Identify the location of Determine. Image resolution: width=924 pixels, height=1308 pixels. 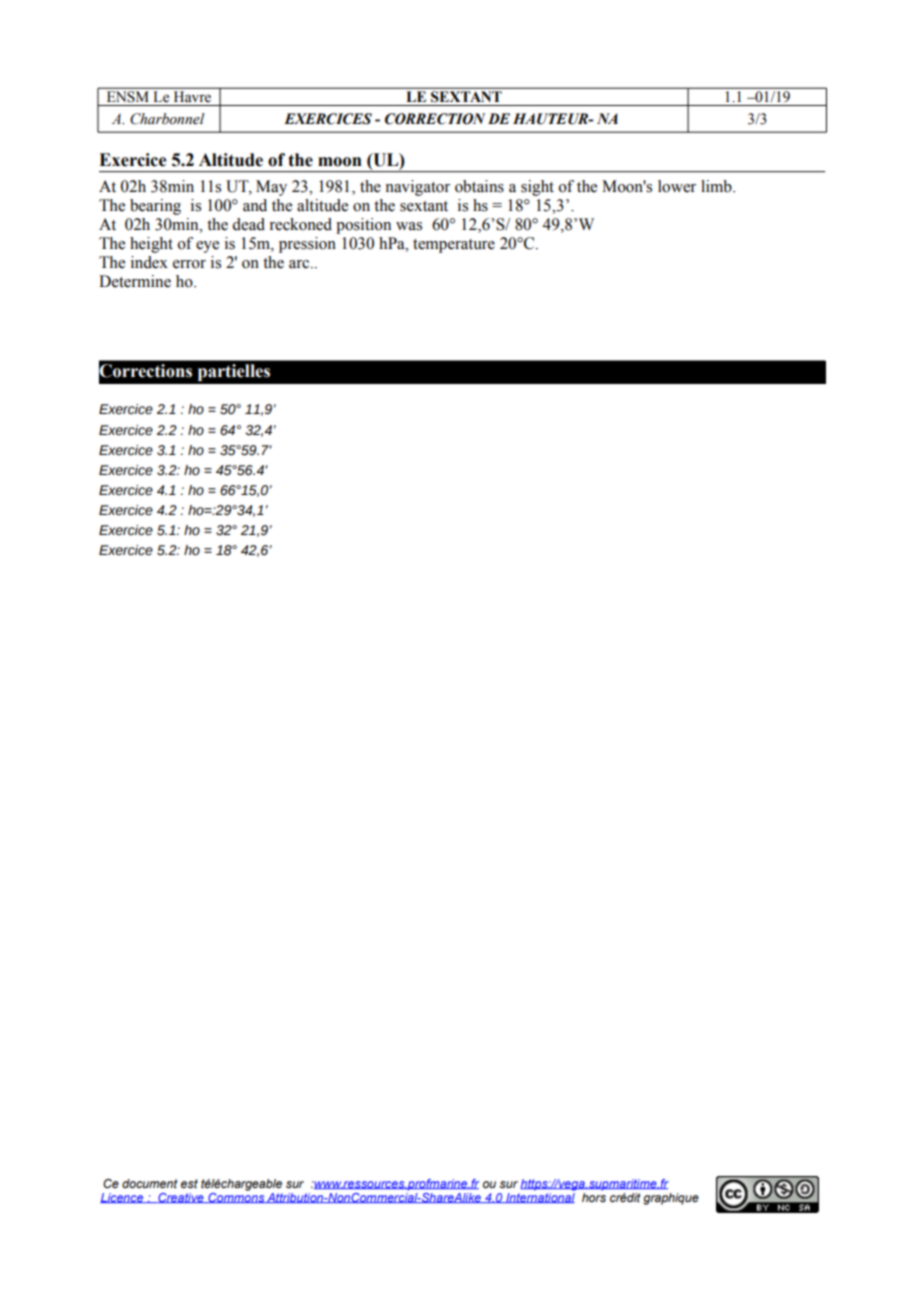
(135, 281).
